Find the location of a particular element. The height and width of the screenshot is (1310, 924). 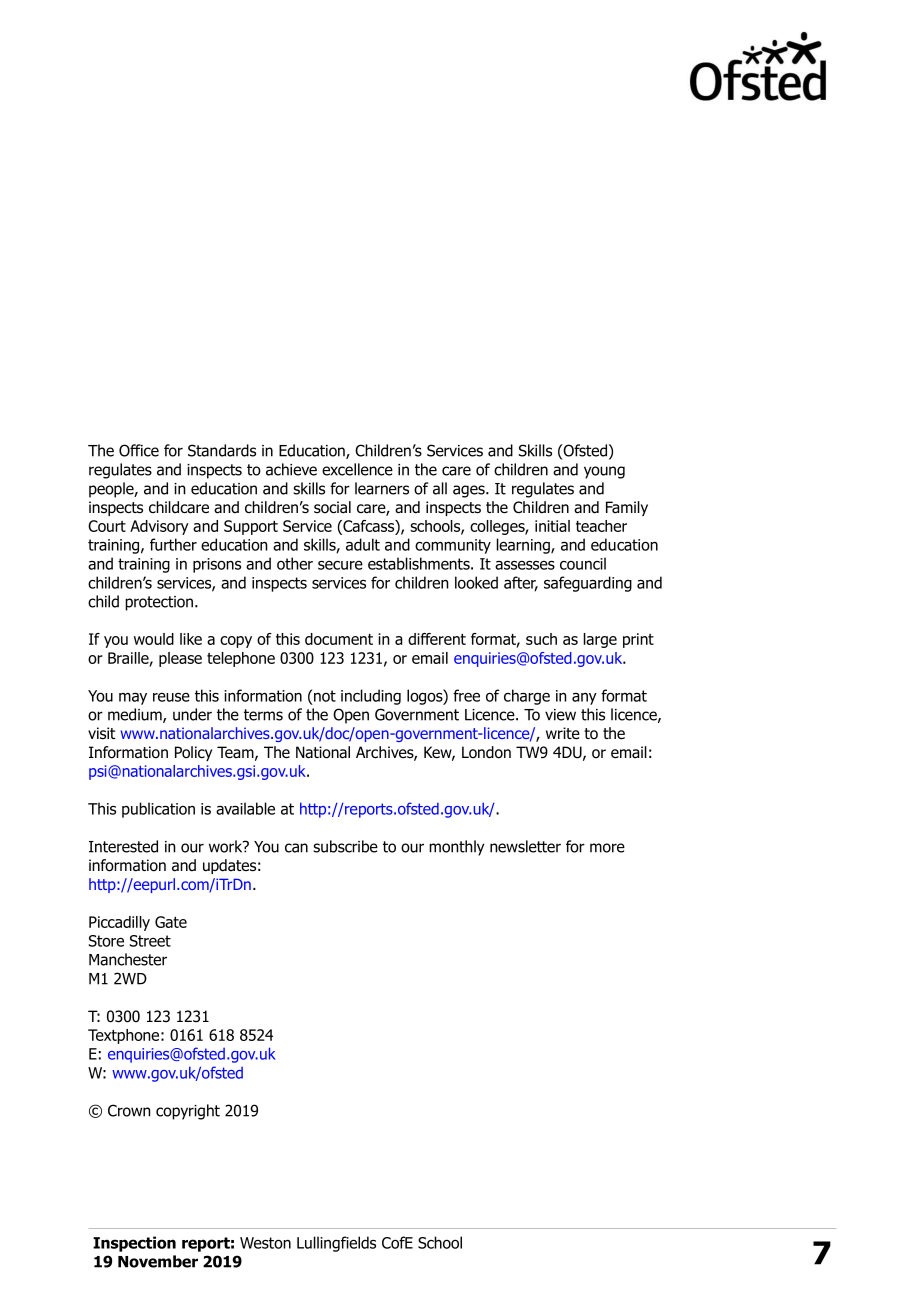

excellence is located at coordinates (357, 469).
